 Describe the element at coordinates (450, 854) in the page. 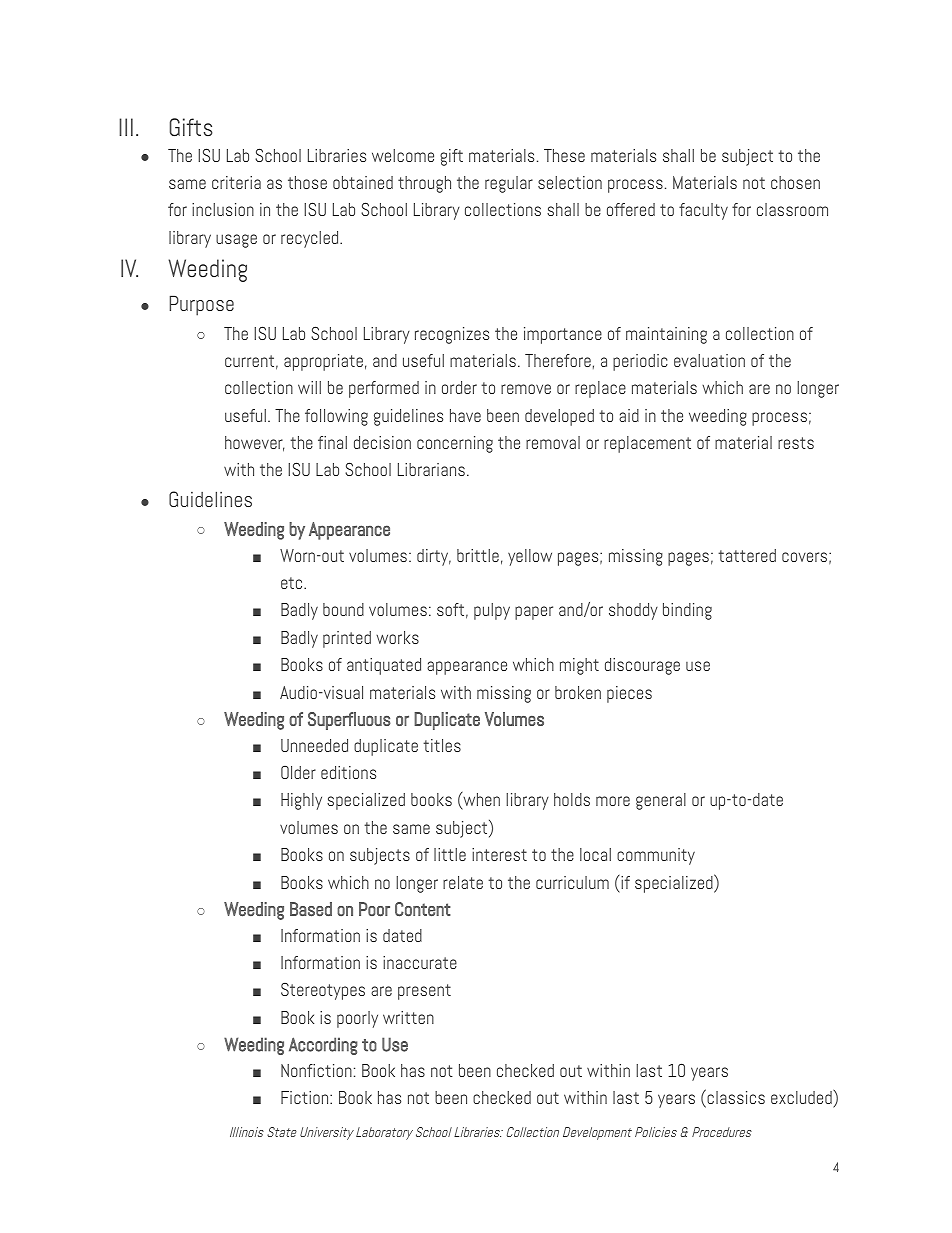

I see `little` at that location.
